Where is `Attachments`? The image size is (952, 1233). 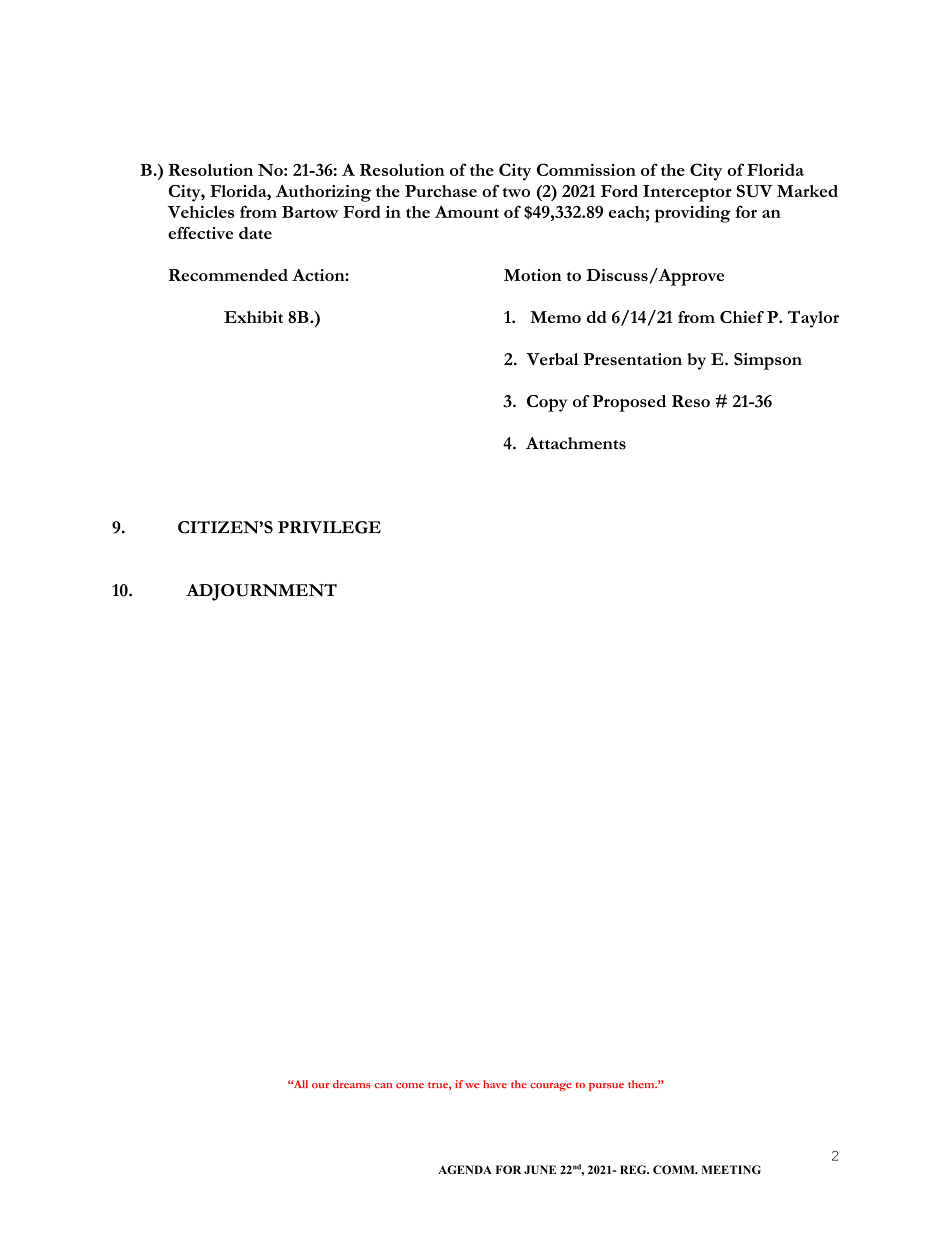 Attachments is located at coordinates (576, 443).
